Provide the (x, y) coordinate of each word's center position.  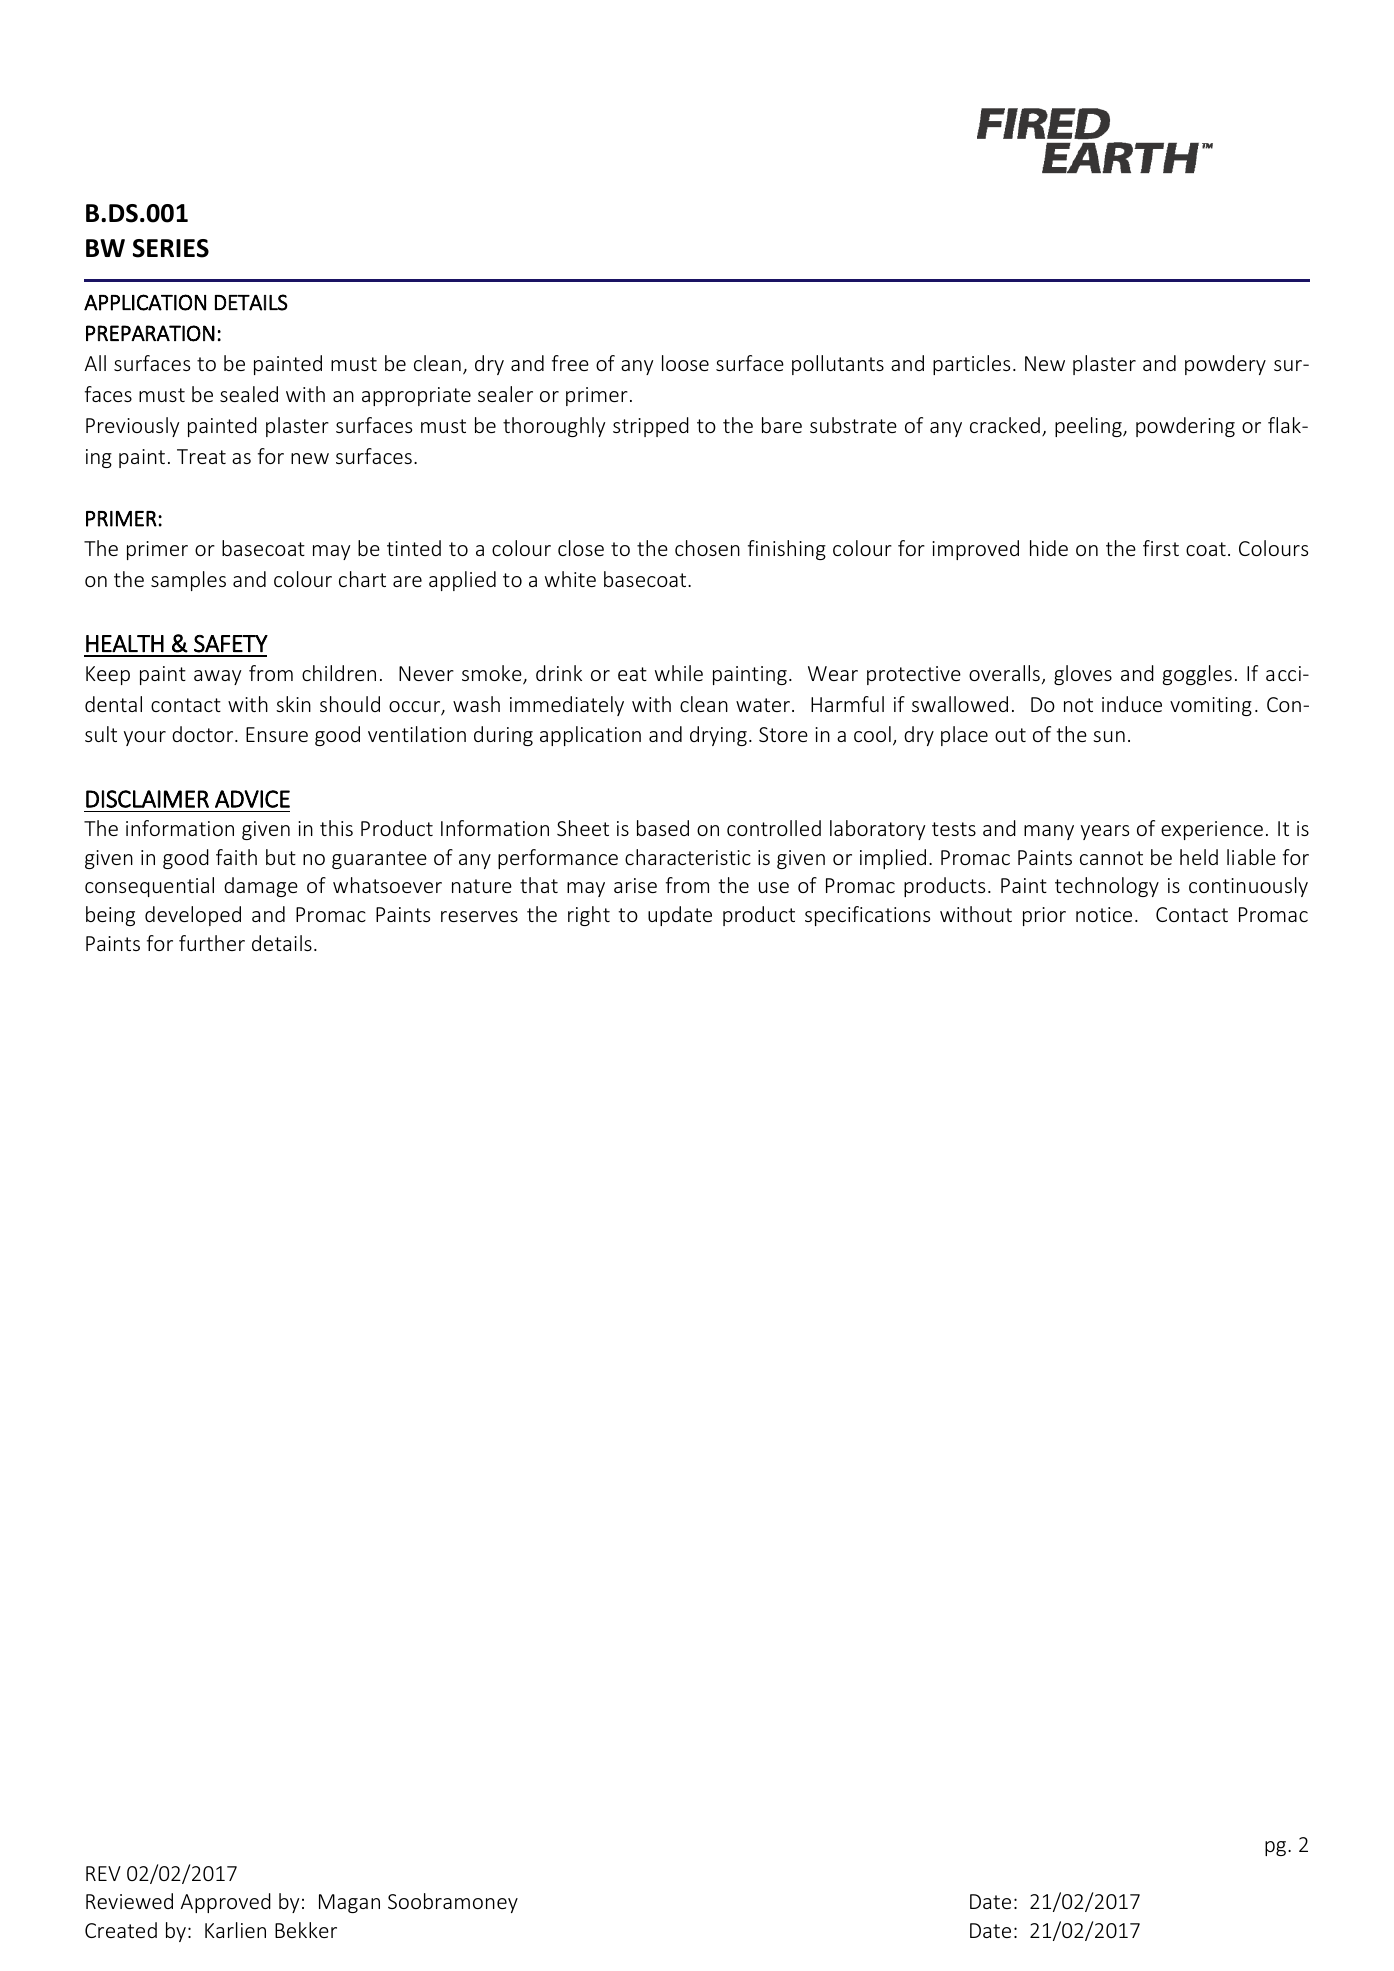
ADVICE (252, 799)
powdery (1225, 365)
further (212, 943)
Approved (226, 1903)
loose (685, 363)
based (663, 828)
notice (1104, 914)
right (589, 916)
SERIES (171, 248)
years (1105, 832)
